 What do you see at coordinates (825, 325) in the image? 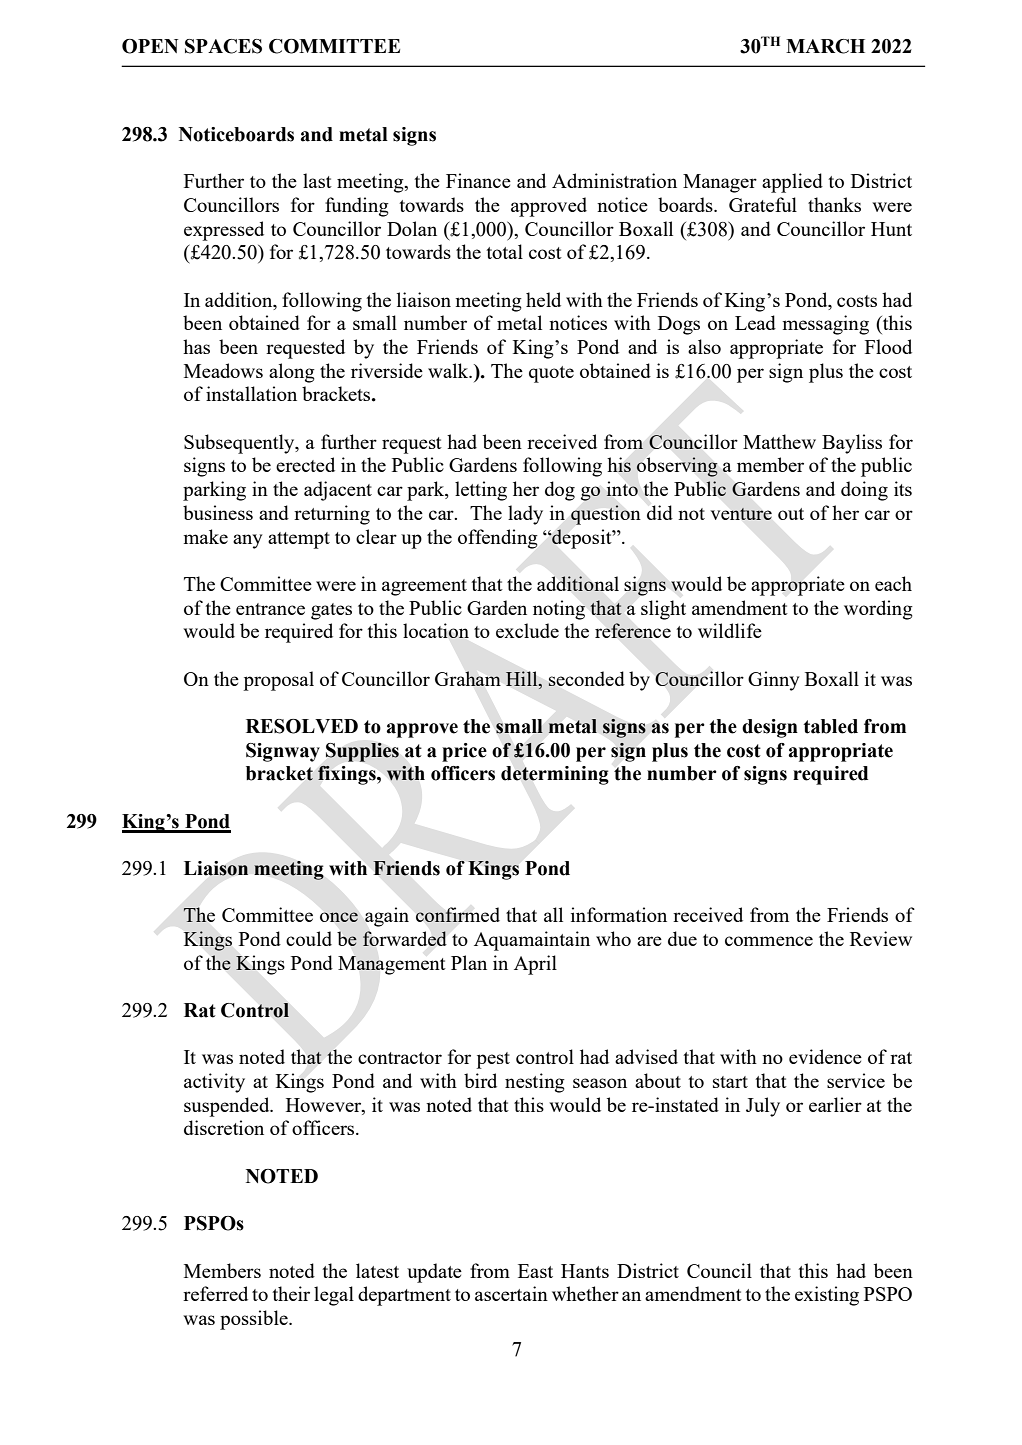
I see `messaging` at bounding box center [825, 325].
